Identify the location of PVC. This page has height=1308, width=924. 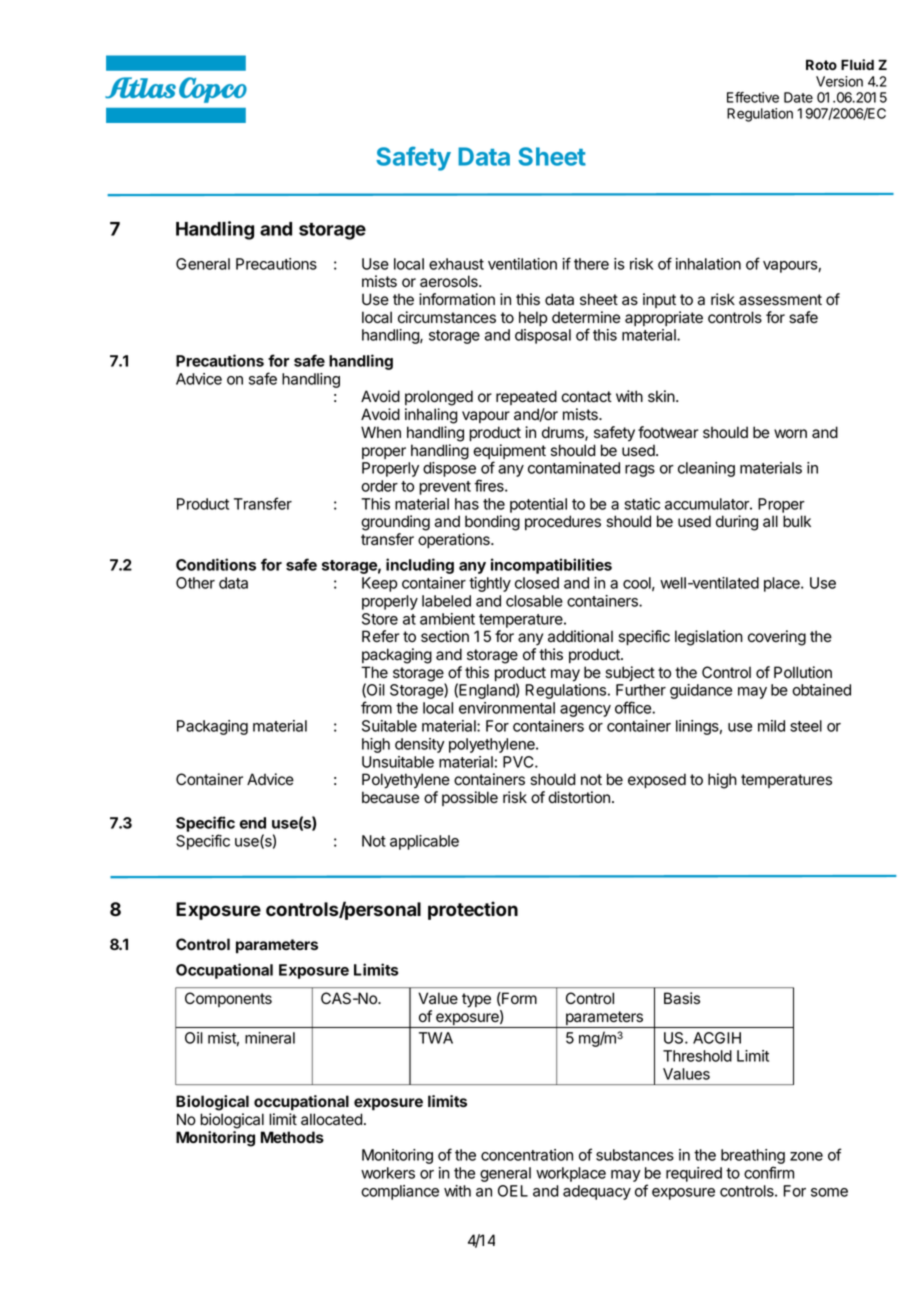
(519, 762).
